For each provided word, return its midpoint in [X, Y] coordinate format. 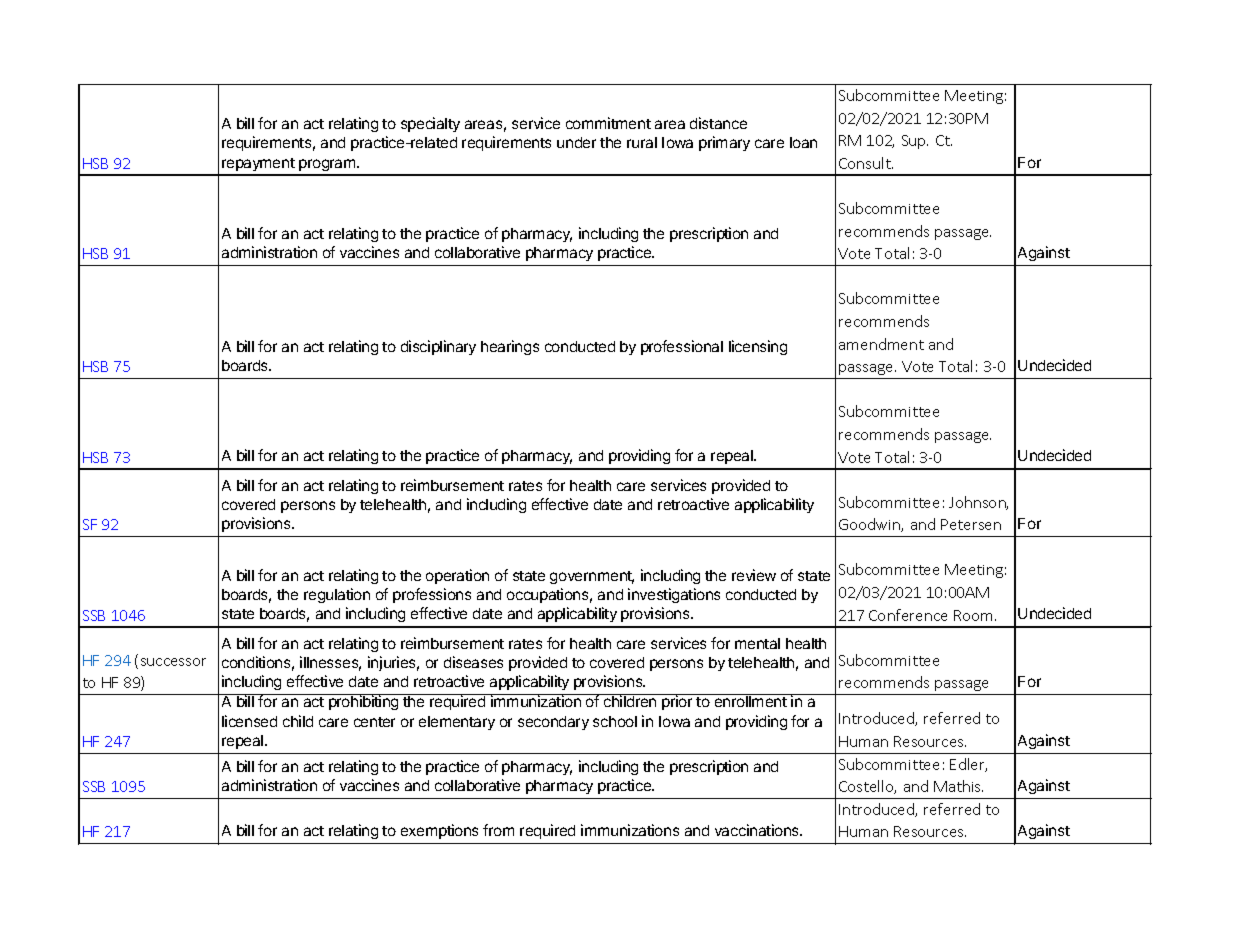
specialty [430, 124]
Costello [867, 787]
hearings [510, 347]
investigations [674, 595]
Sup [915, 142]
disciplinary [438, 347]
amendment [881, 344]
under [576, 142]
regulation [337, 595]
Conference [908, 615]
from [498, 830]
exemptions [439, 831]
